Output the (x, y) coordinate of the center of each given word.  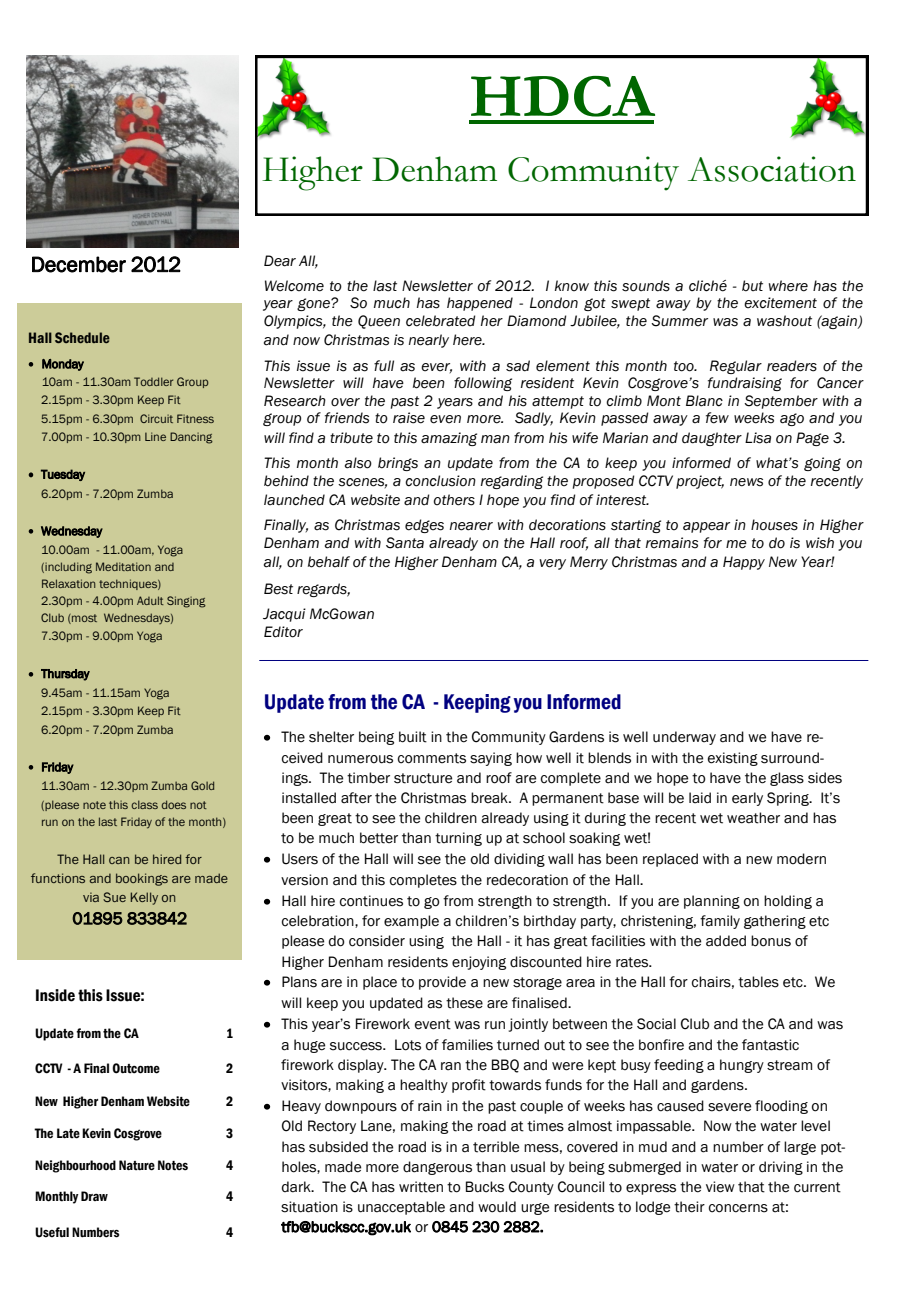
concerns (738, 1208)
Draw (94, 1196)
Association (772, 169)
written (421, 1187)
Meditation (123, 566)
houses (774, 525)
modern (801, 859)
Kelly (144, 898)
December (79, 264)
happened (480, 304)
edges (424, 526)
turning (458, 839)
